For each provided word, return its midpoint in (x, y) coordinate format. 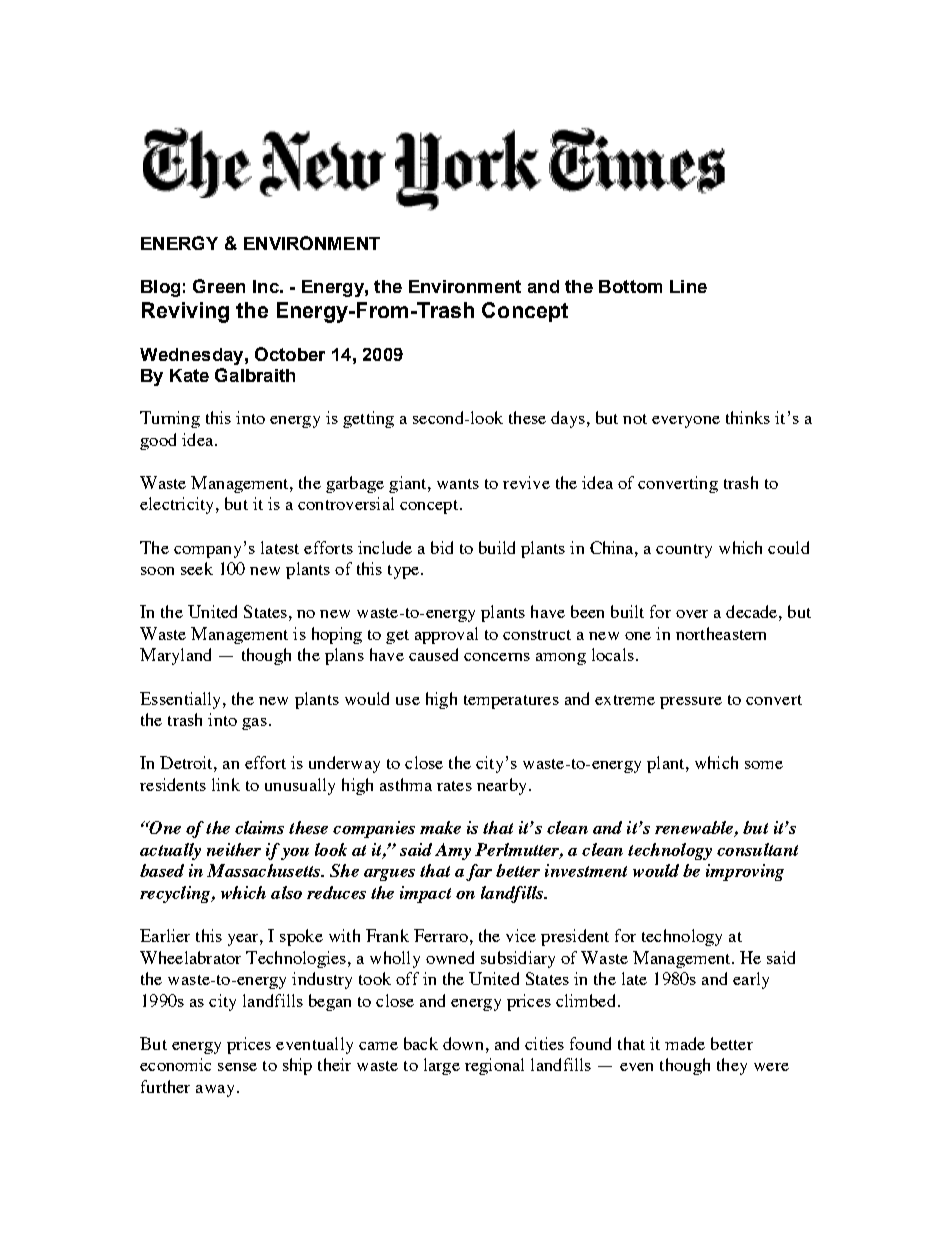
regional (494, 1066)
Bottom (630, 286)
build (497, 547)
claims (259, 827)
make (440, 827)
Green (219, 286)
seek (197, 568)
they (732, 1066)
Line (688, 286)
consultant (757, 849)
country (684, 551)
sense (237, 1067)
